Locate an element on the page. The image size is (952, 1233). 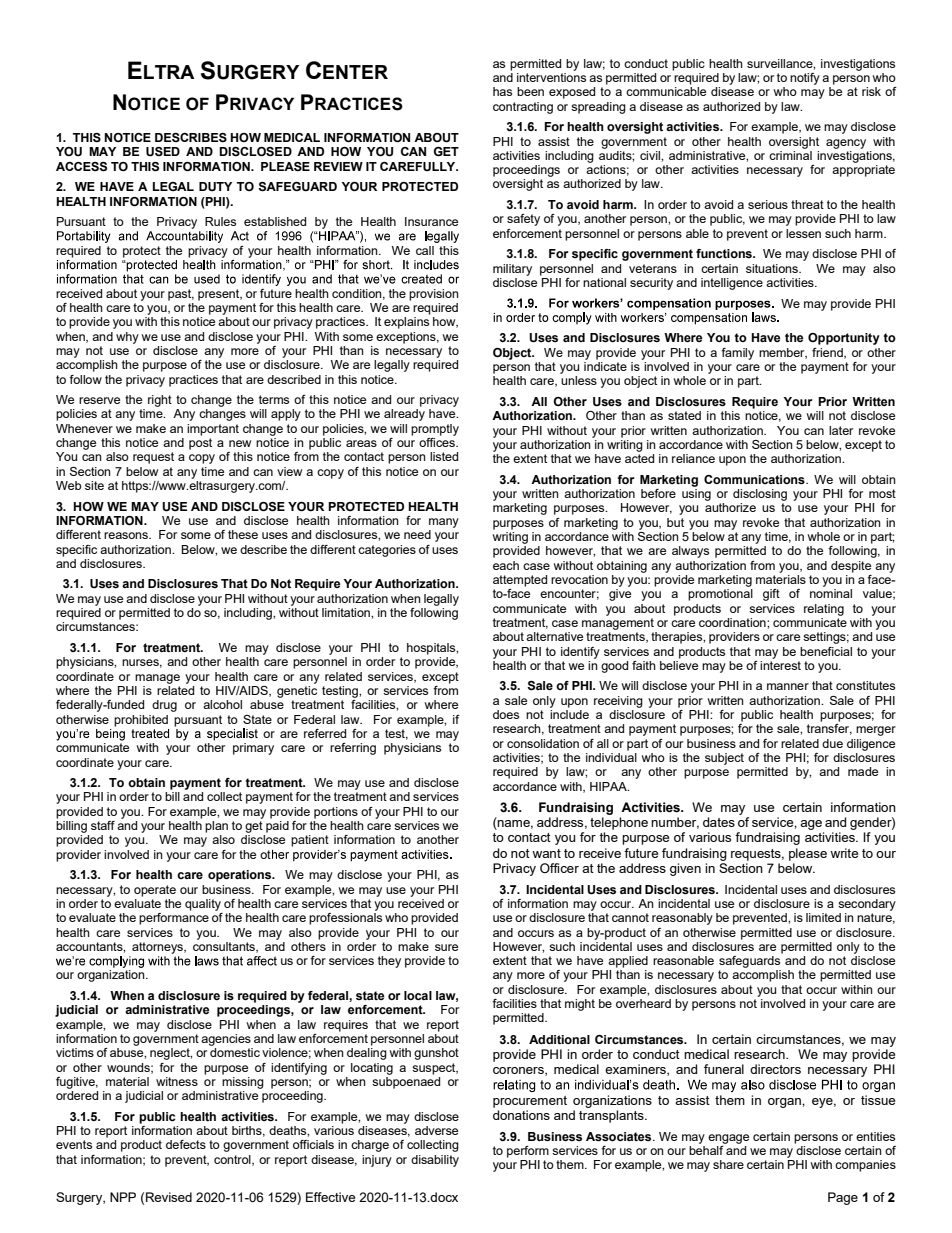
staff is located at coordinates (103, 825).
